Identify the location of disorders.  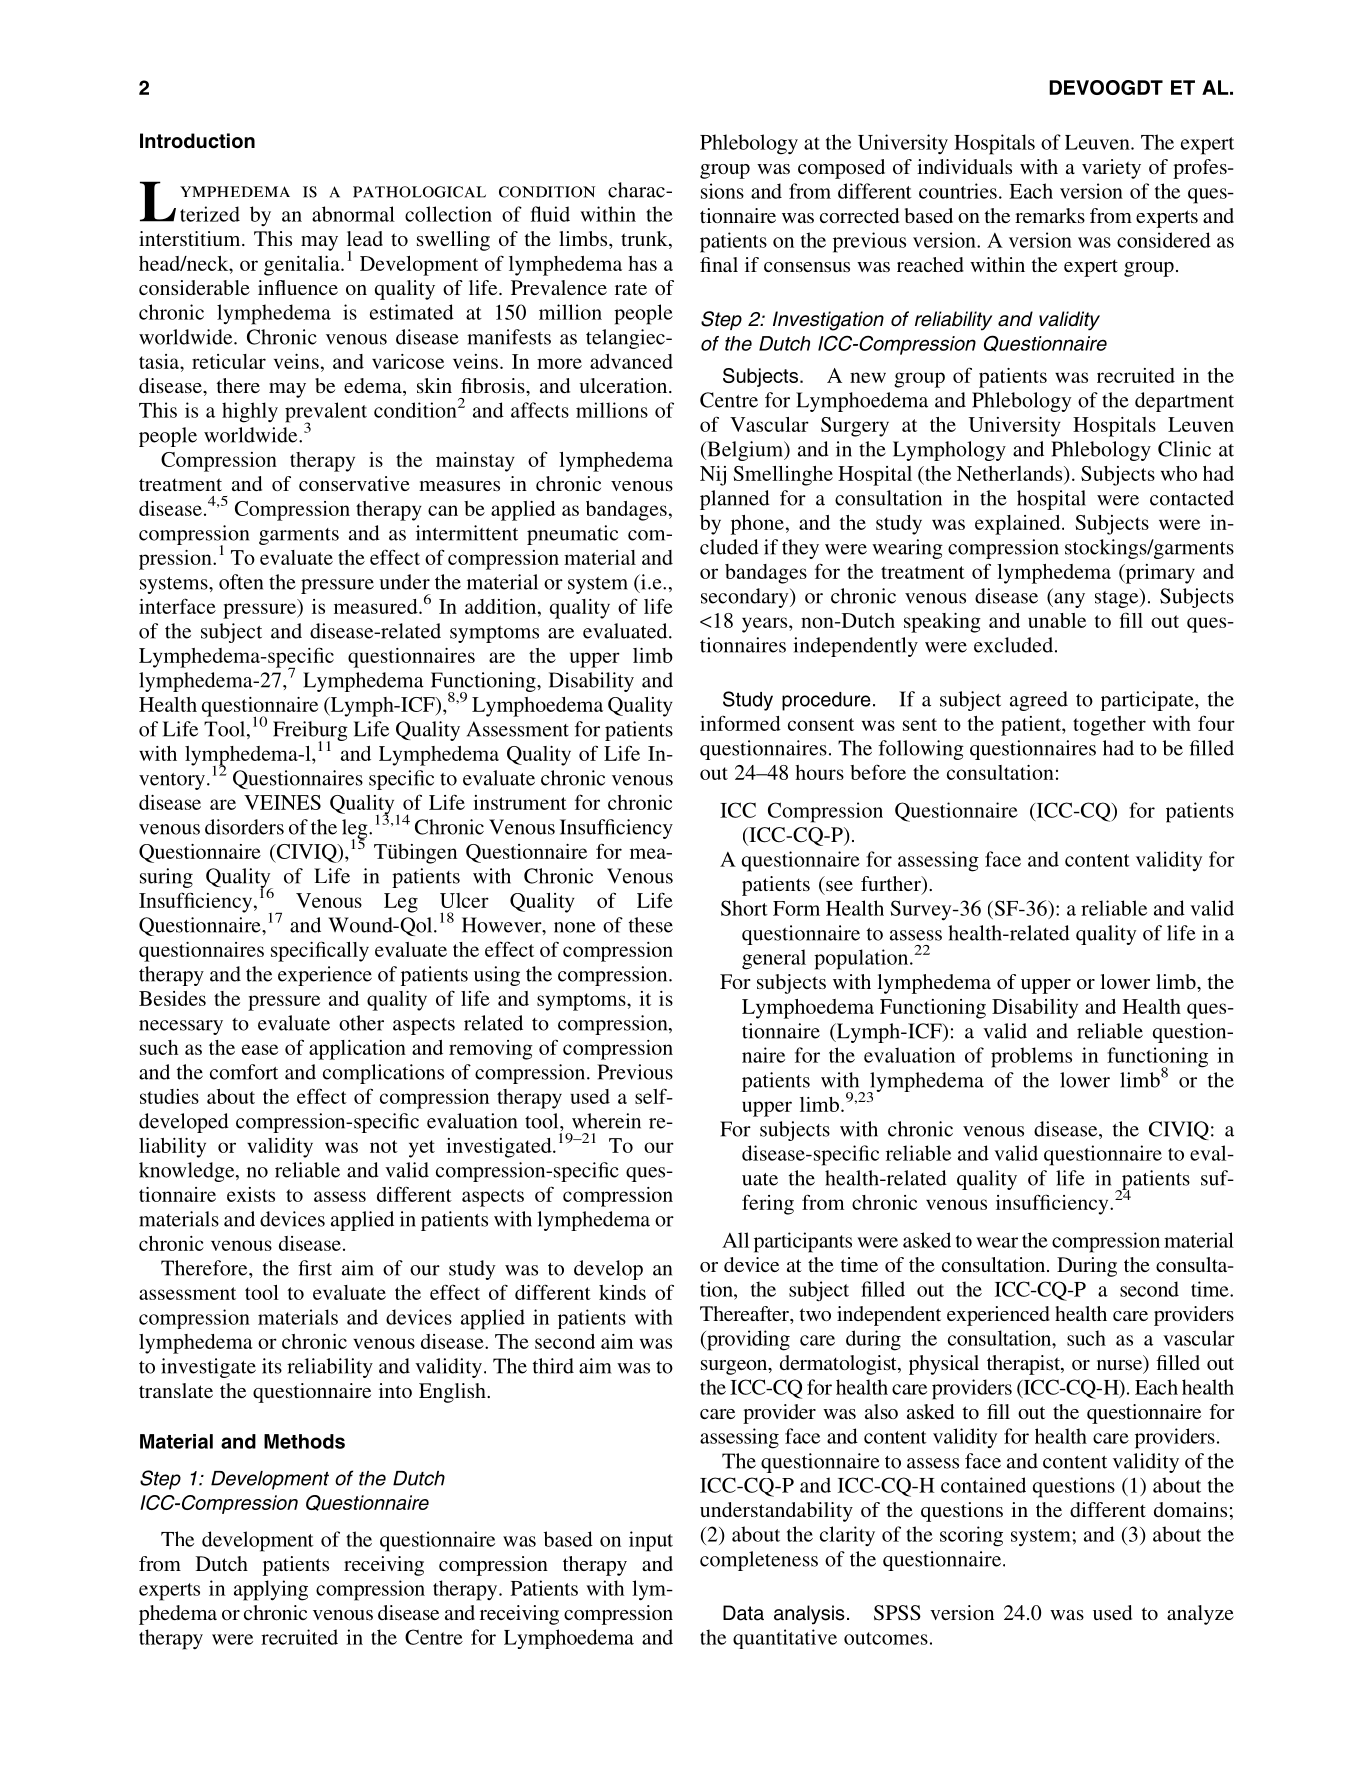
(244, 827).
